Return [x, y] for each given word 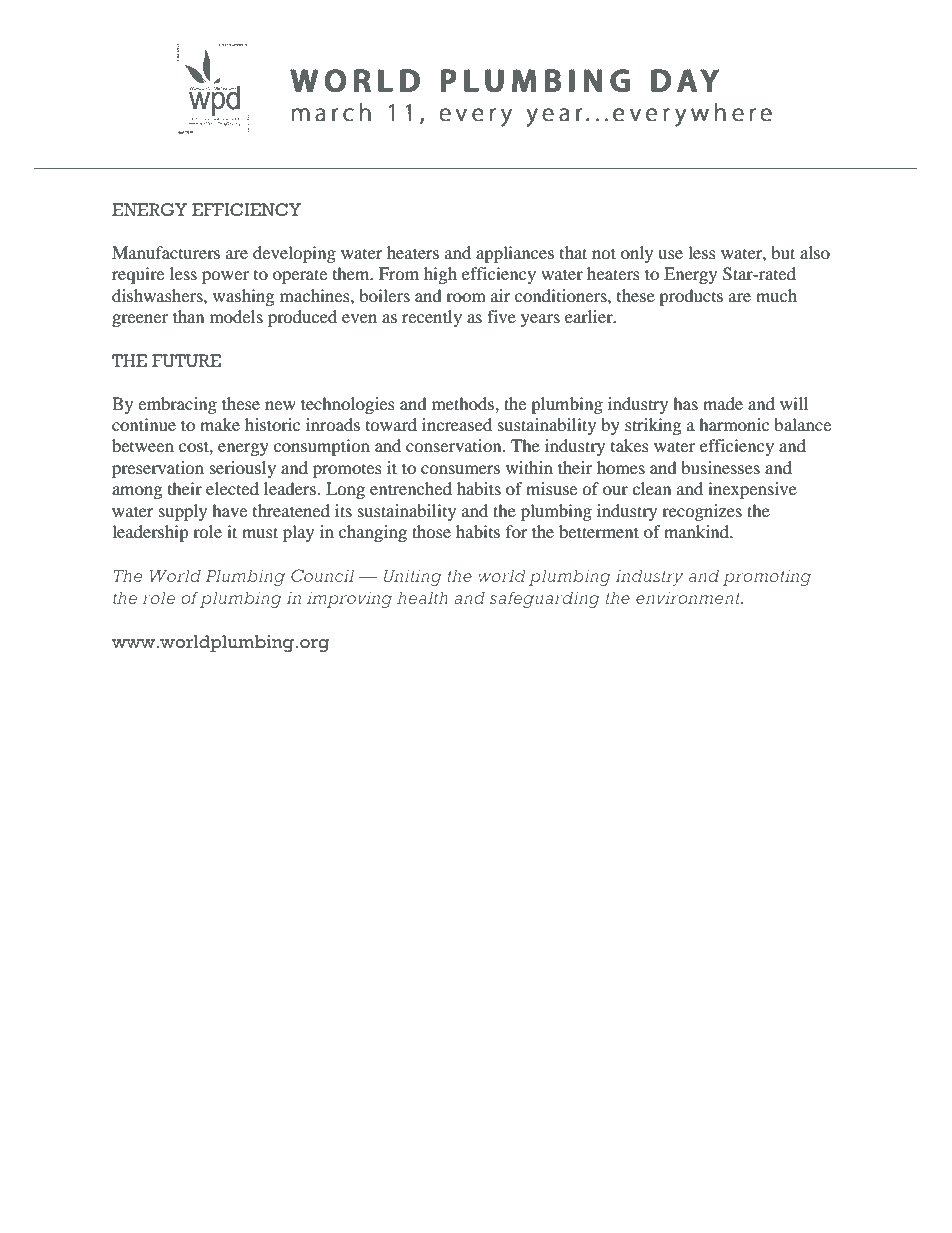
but [783, 252]
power [225, 277]
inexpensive [752, 490]
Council [322, 575]
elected [232, 488]
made [723, 403]
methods [464, 403]
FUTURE [186, 361]
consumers [460, 469]
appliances [515, 254]
